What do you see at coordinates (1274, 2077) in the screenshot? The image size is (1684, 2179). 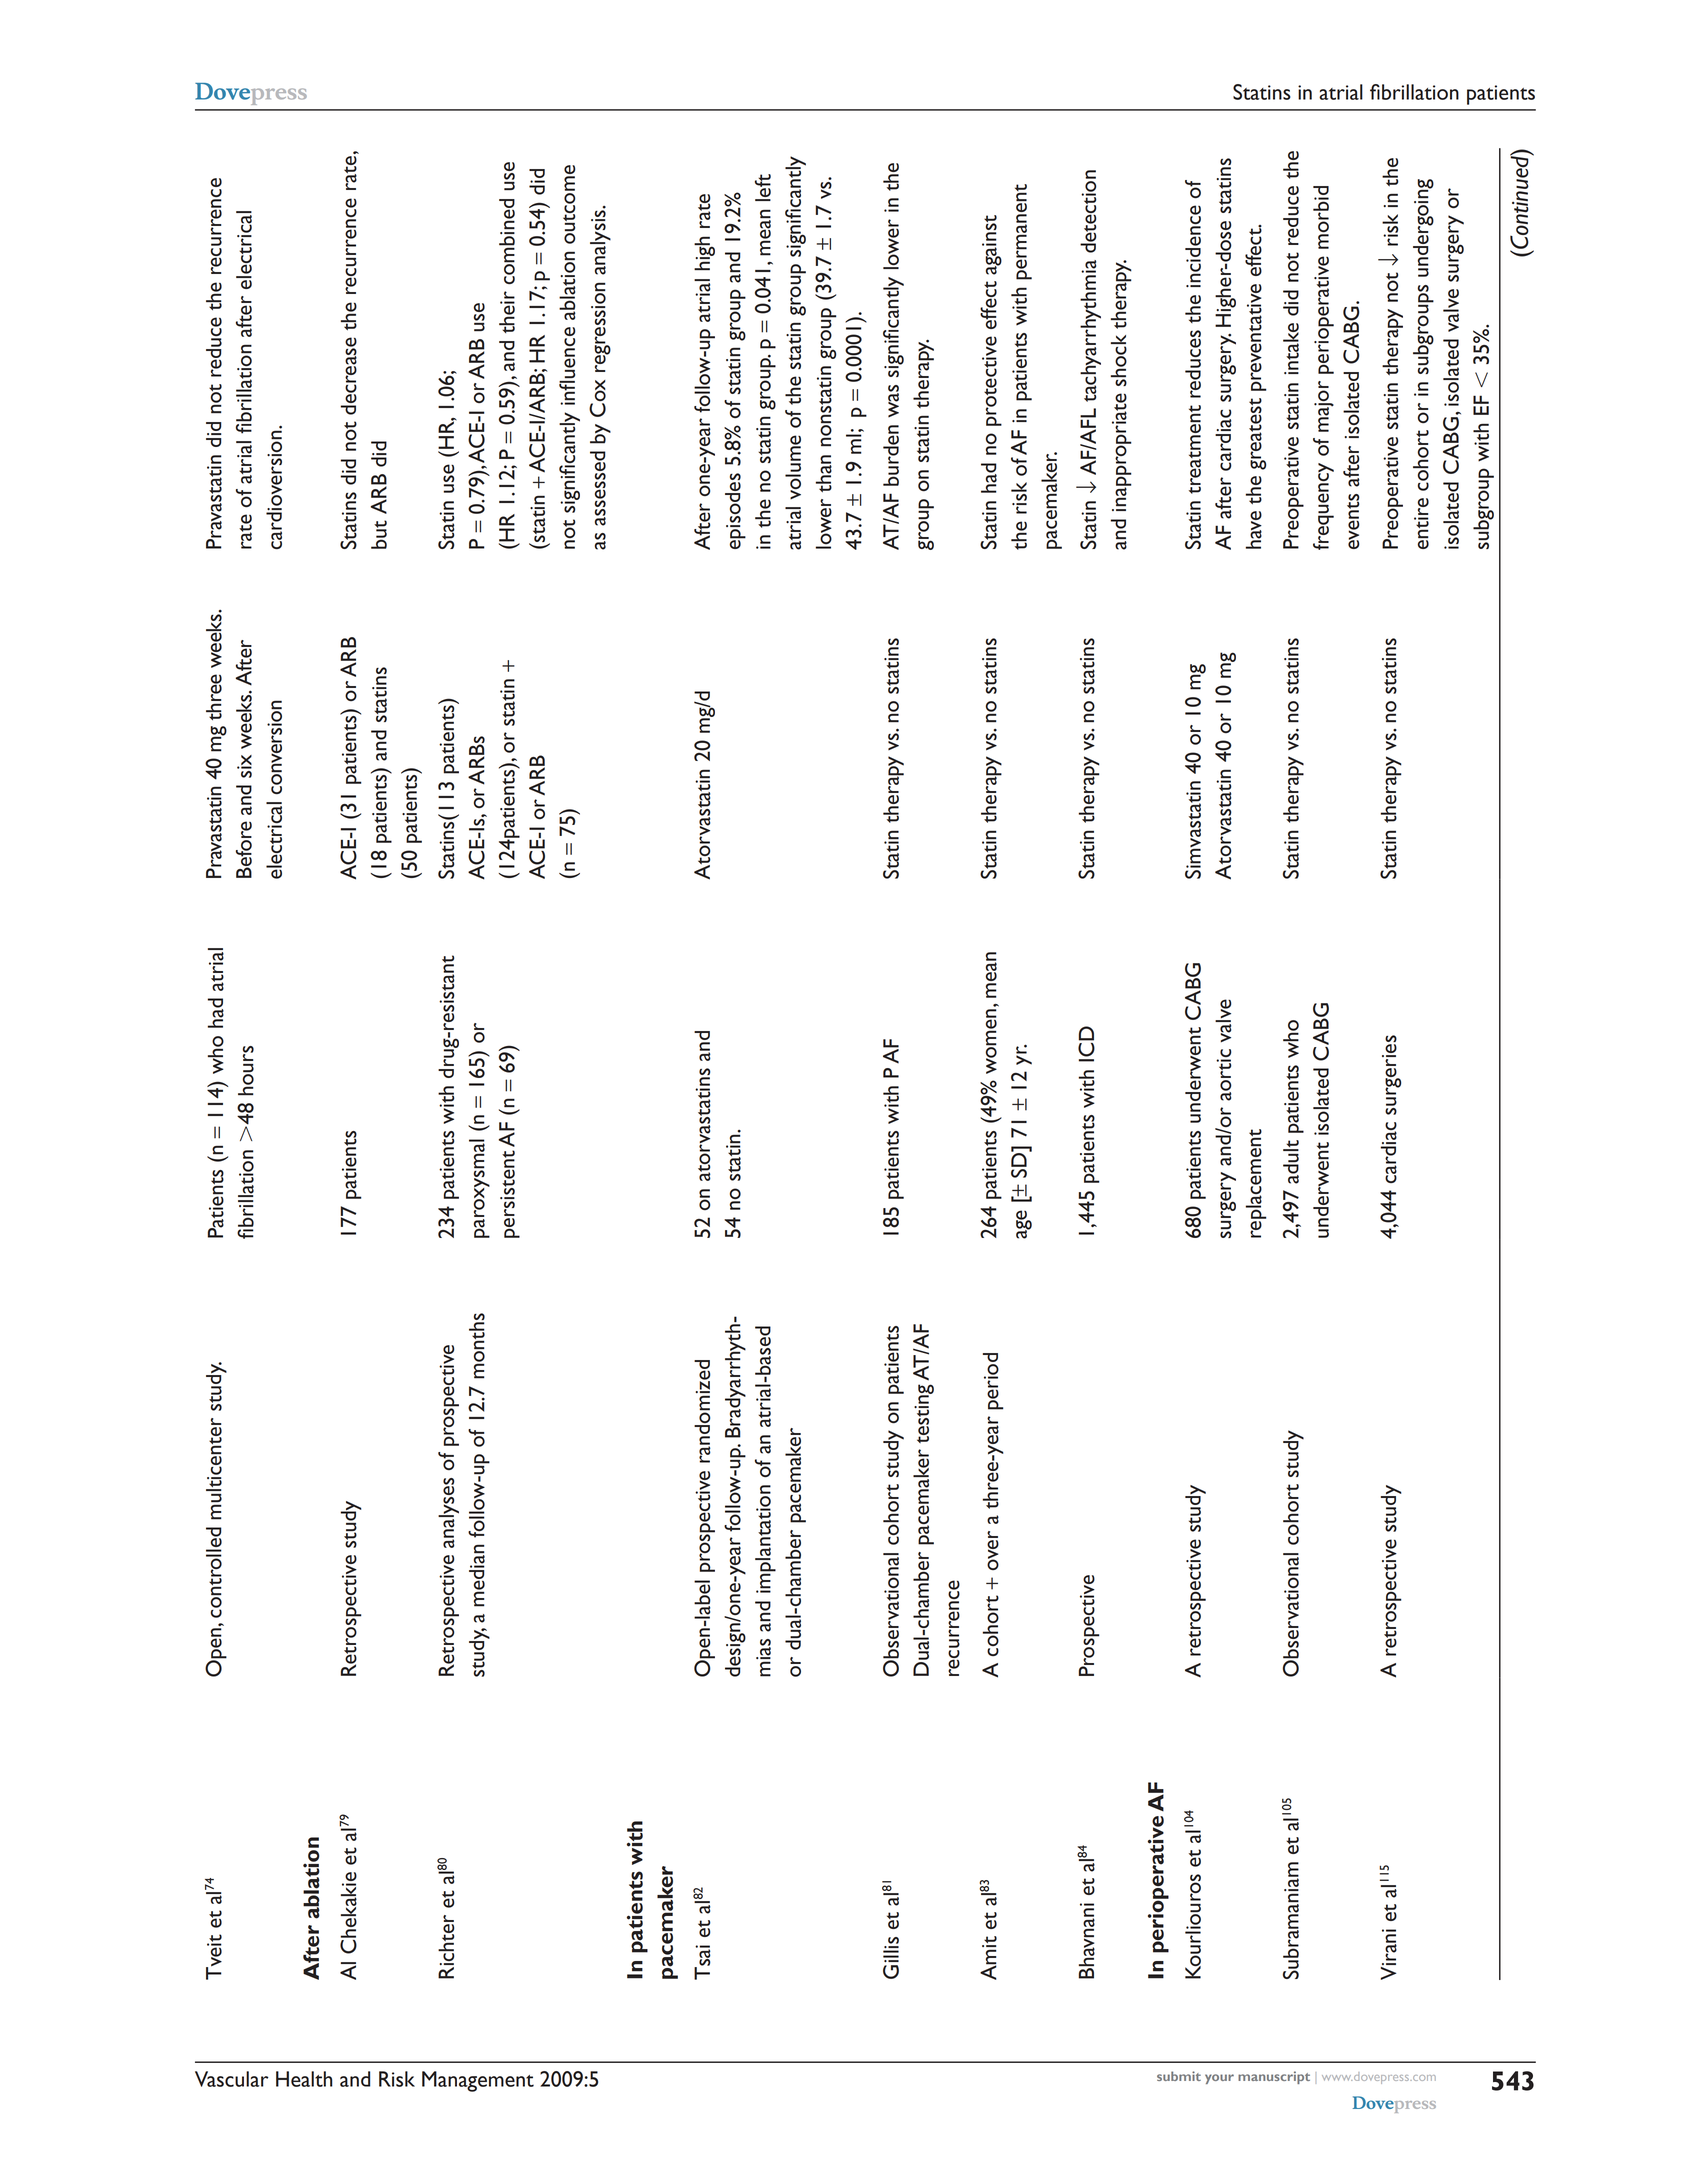 I see `manuscript` at bounding box center [1274, 2077].
